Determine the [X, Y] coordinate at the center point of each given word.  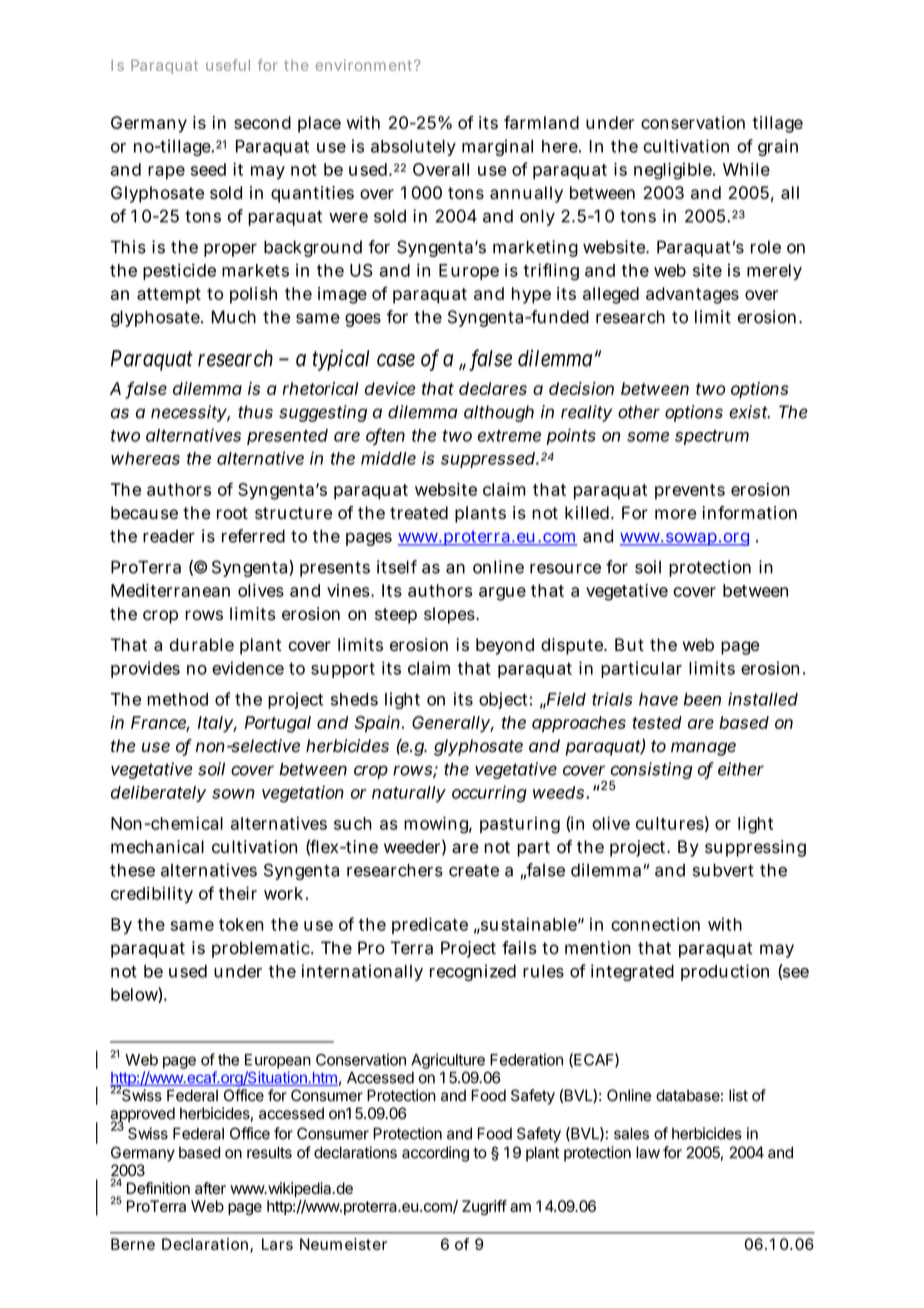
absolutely [413, 148]
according [435, 1154]
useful [228, 65]
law [648, 1152]
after [210, 1188]
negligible [674, 171]
